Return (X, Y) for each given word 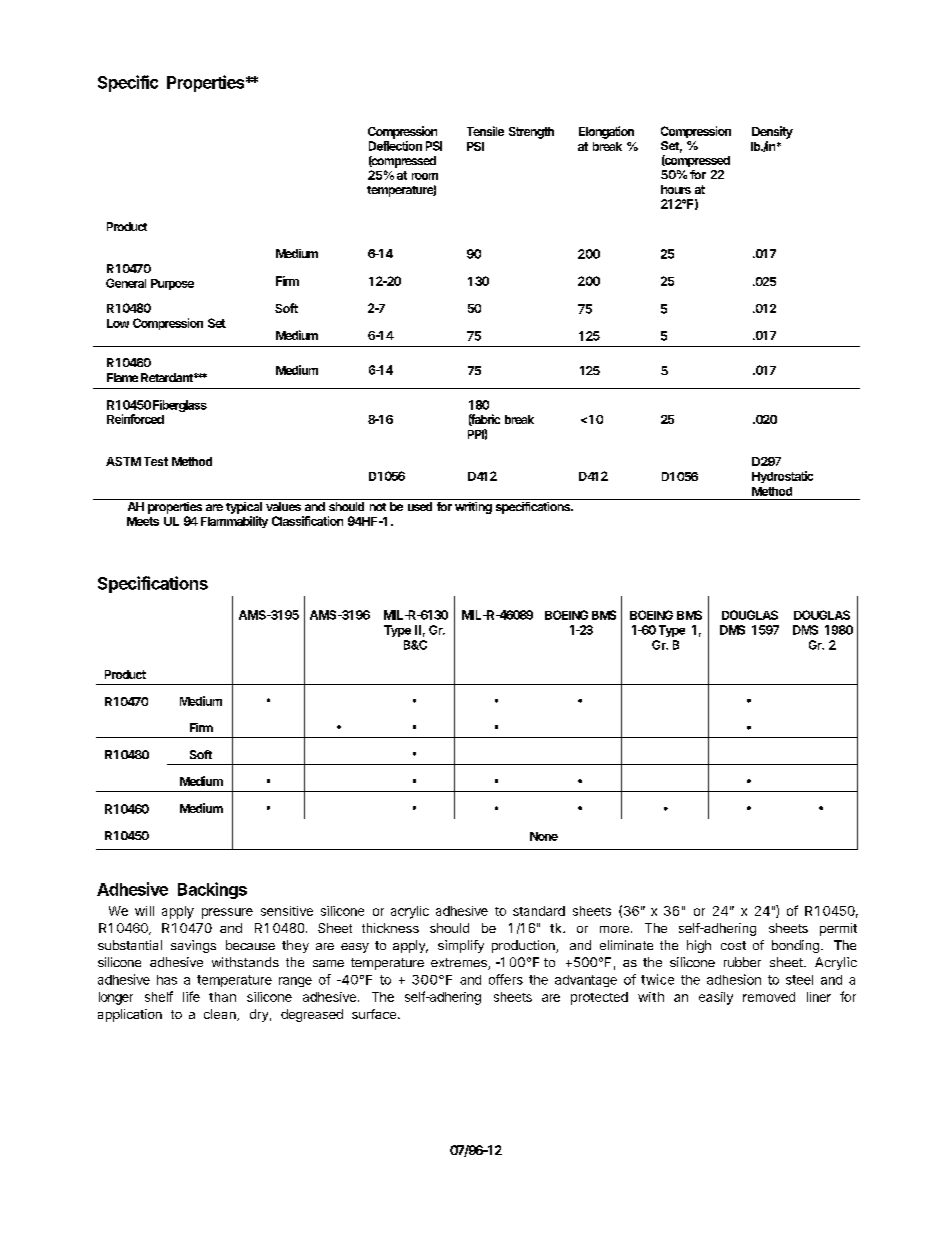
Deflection (395, 146)
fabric (484, 420)
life (191, 996)
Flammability (234, 522)
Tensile (485, 131)
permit (838, 929)
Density (772, 132)
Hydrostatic (782, 477)
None (544, 836)
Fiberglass (180, 406)
